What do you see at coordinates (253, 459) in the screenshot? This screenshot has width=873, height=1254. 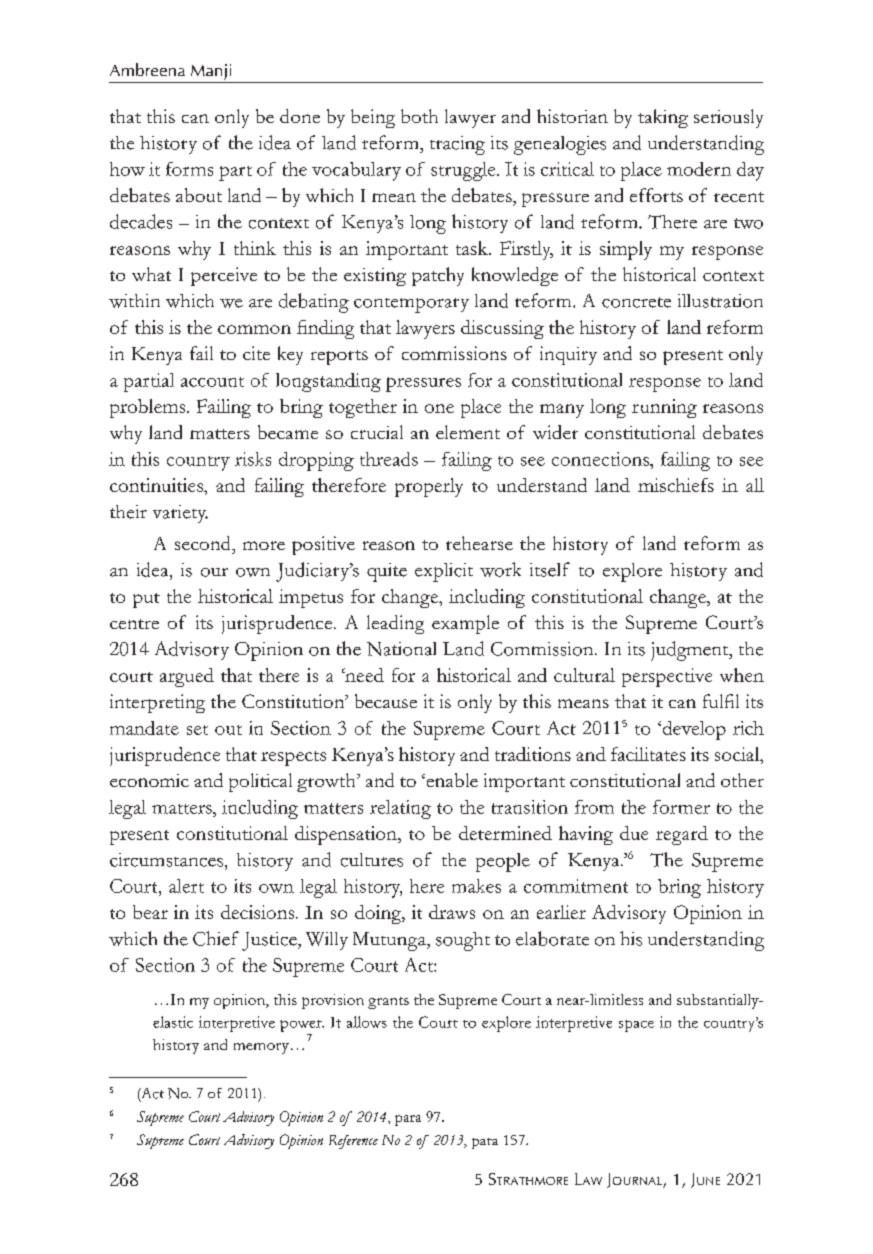 I see `risks` at bounding box center [253, 459].
